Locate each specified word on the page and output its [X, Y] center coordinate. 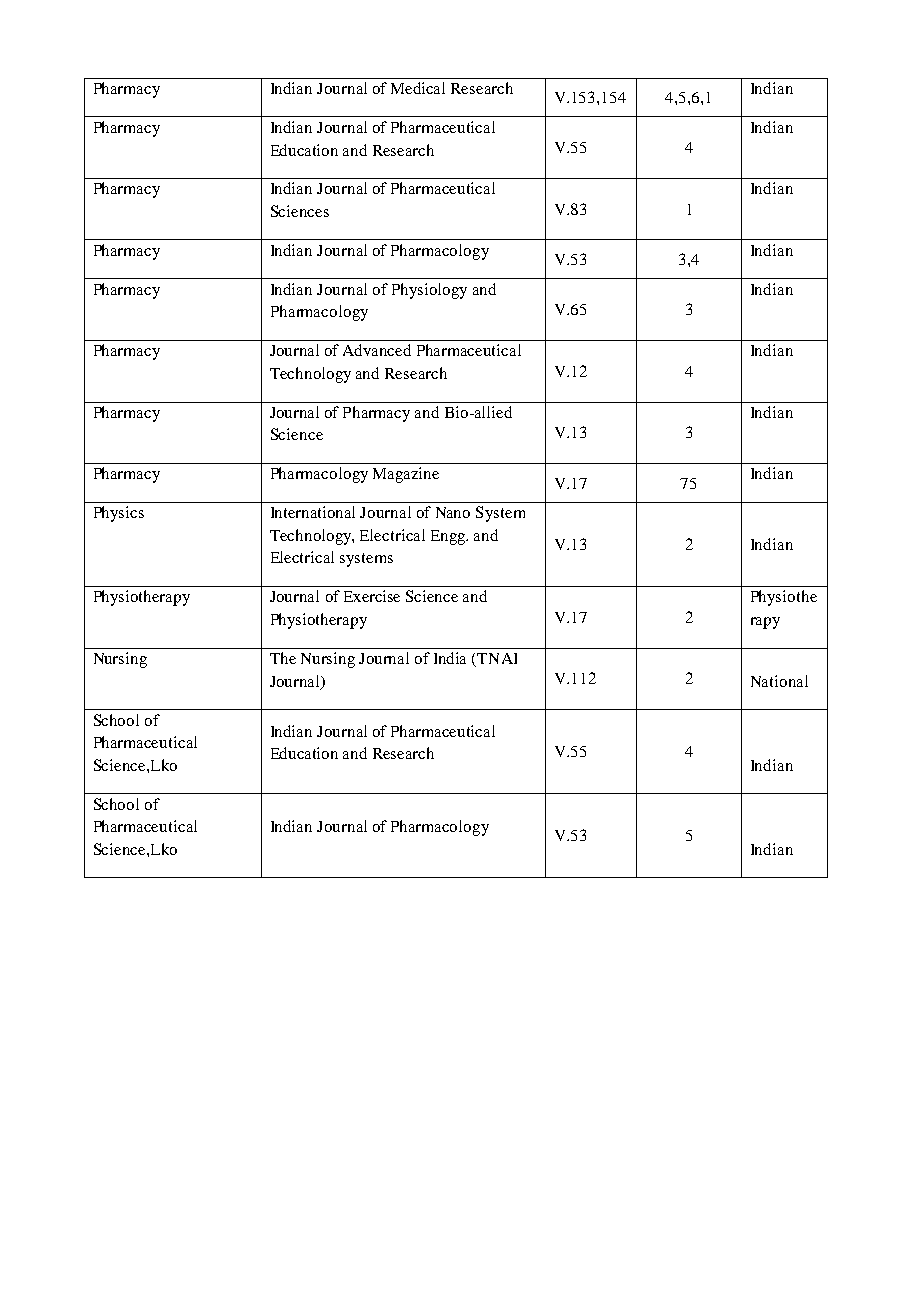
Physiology [429, 291]
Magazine [406, 475]
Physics [119, 514]
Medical [418, 88]
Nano [453, 512]
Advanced [377, 350]
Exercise [372, 596]
